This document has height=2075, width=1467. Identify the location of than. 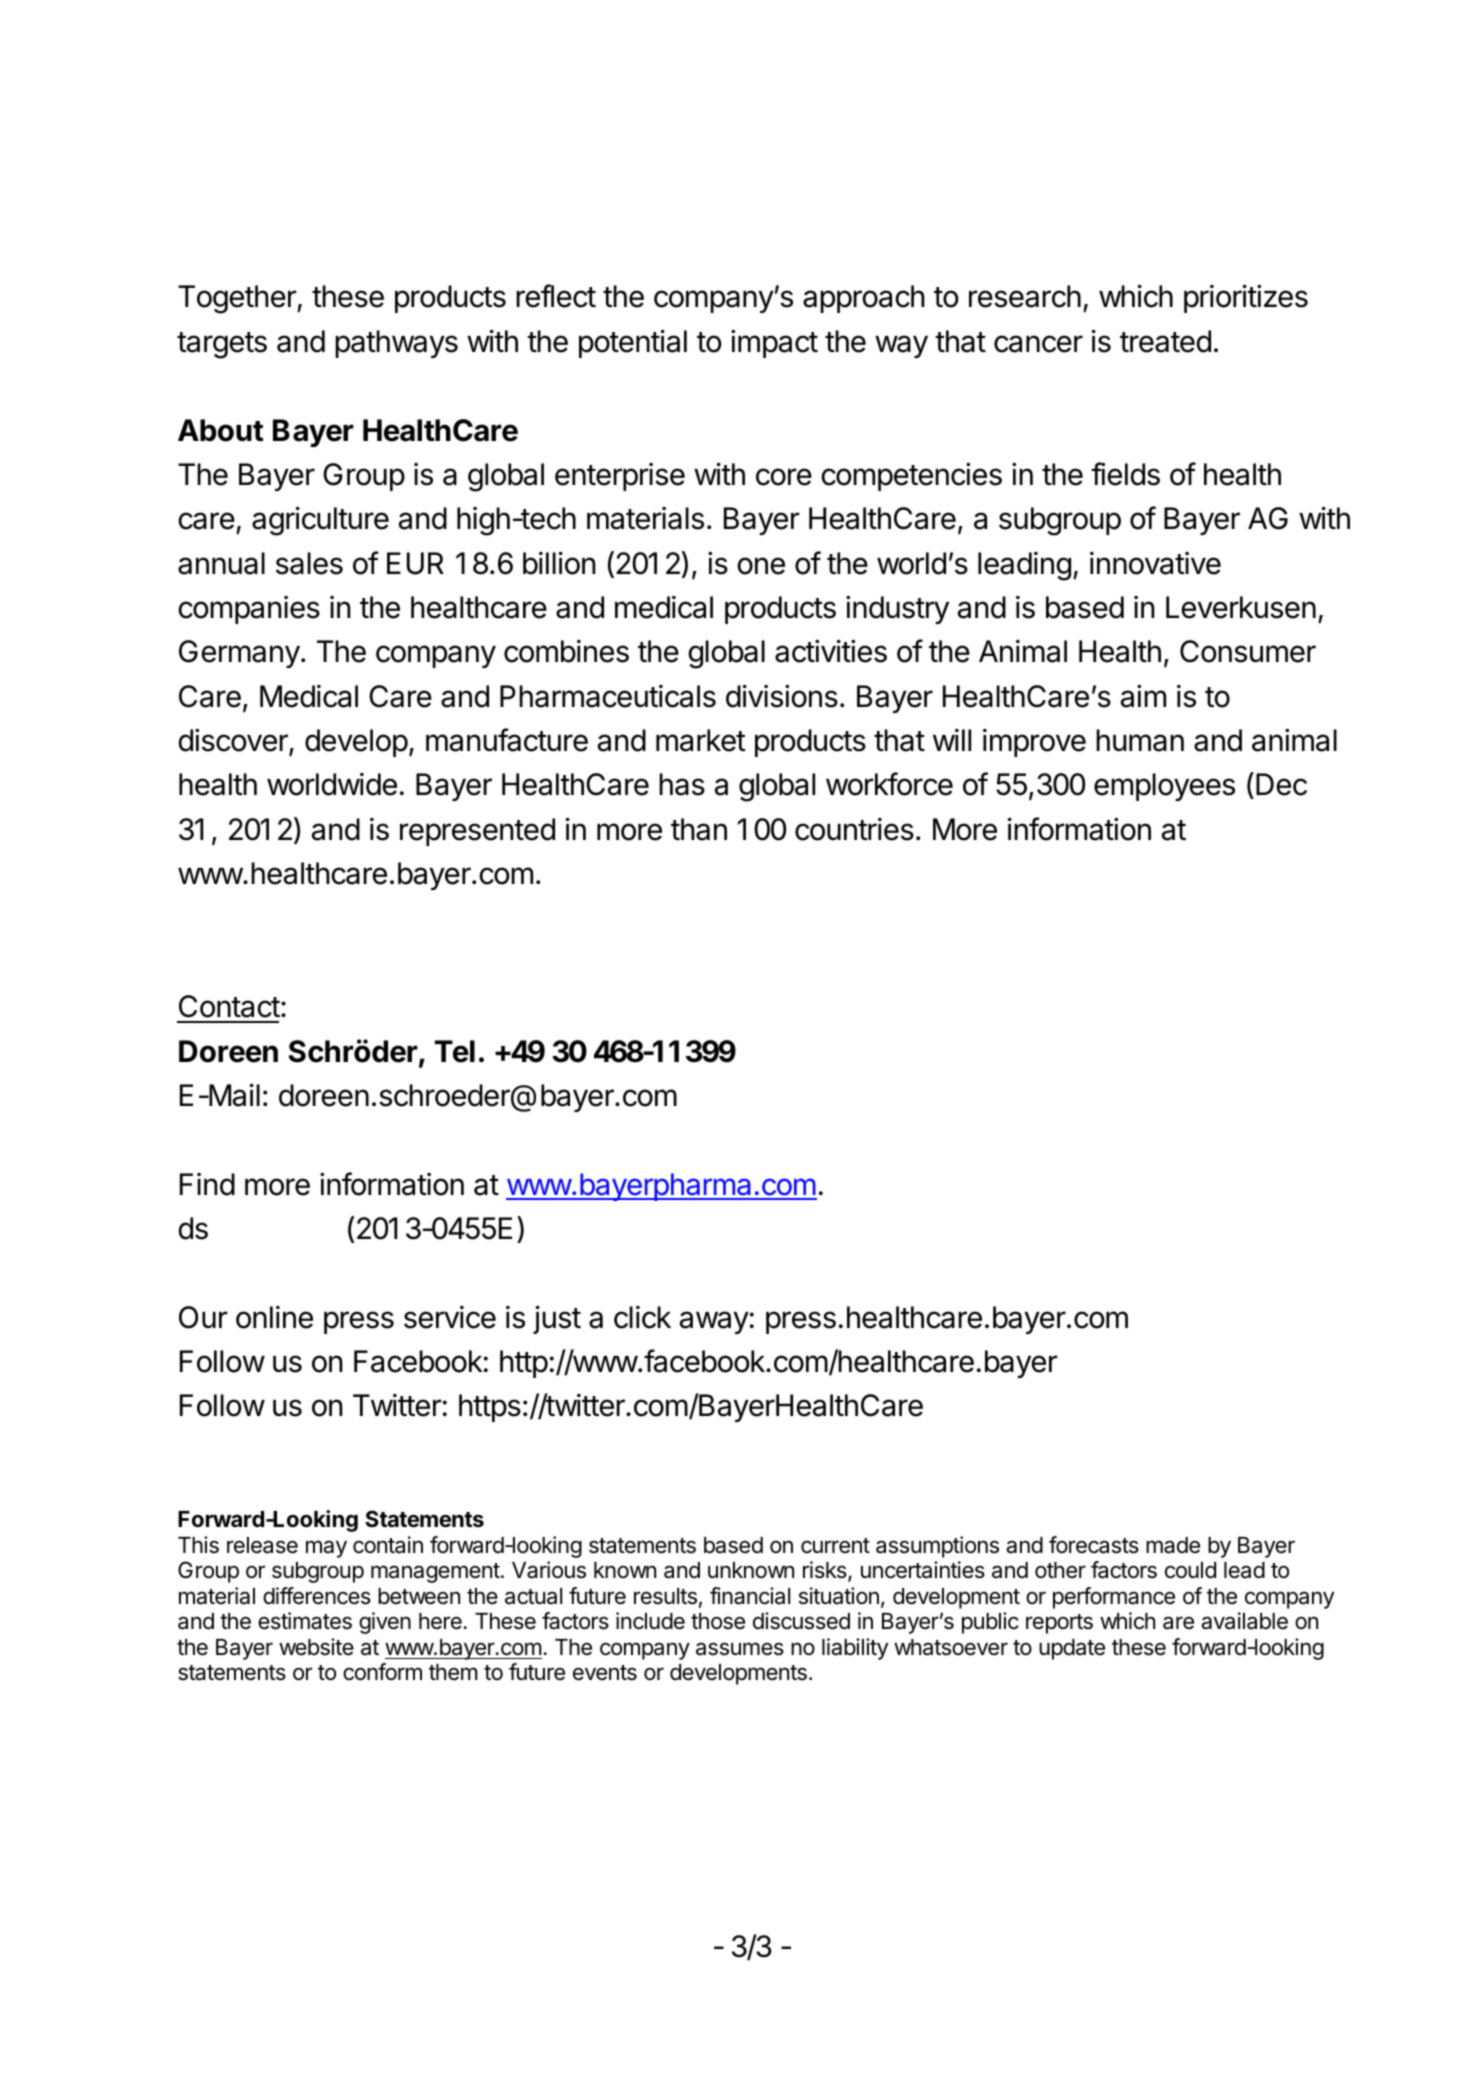
(699, 829).
